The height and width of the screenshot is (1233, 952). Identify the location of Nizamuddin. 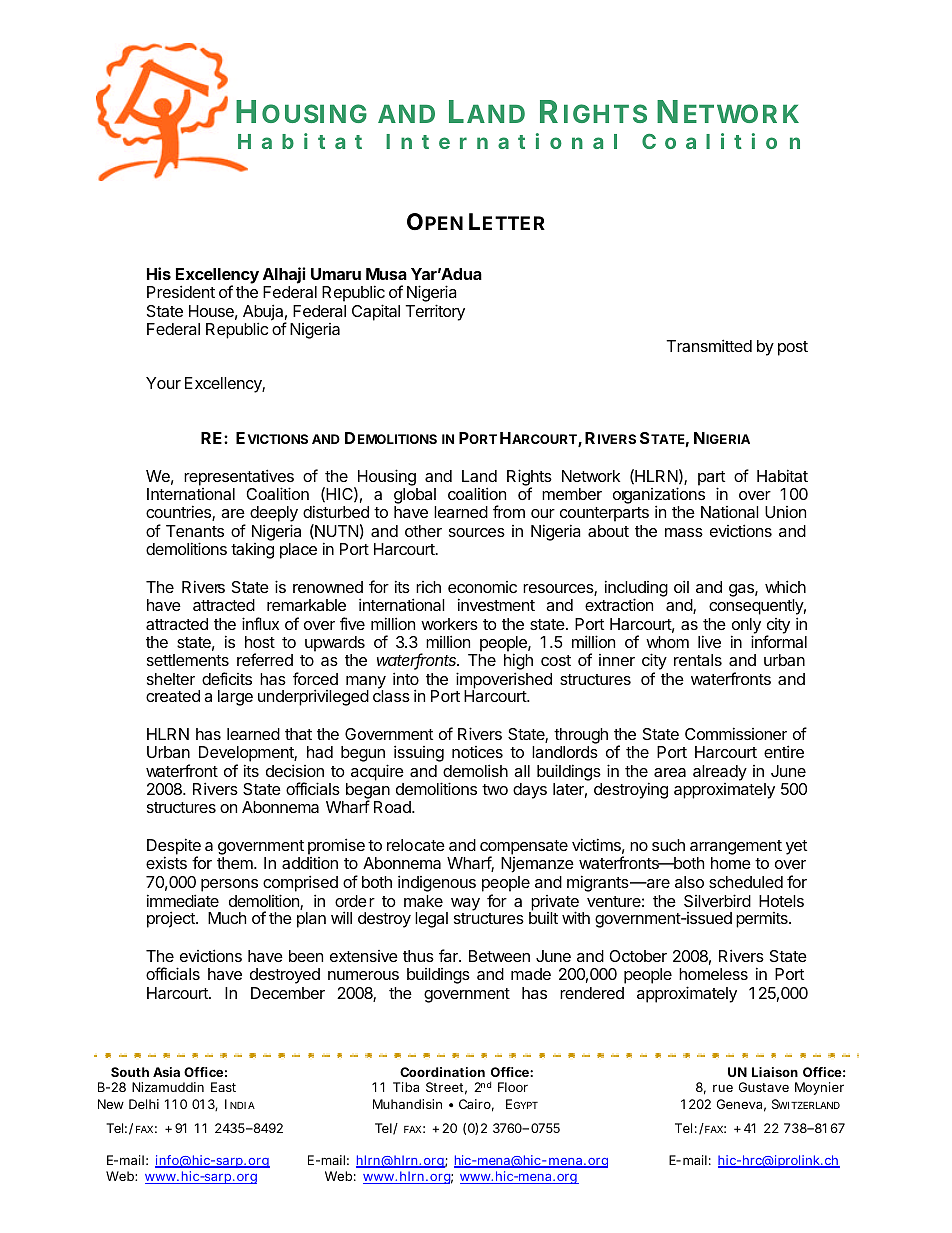
(168, 1087).
